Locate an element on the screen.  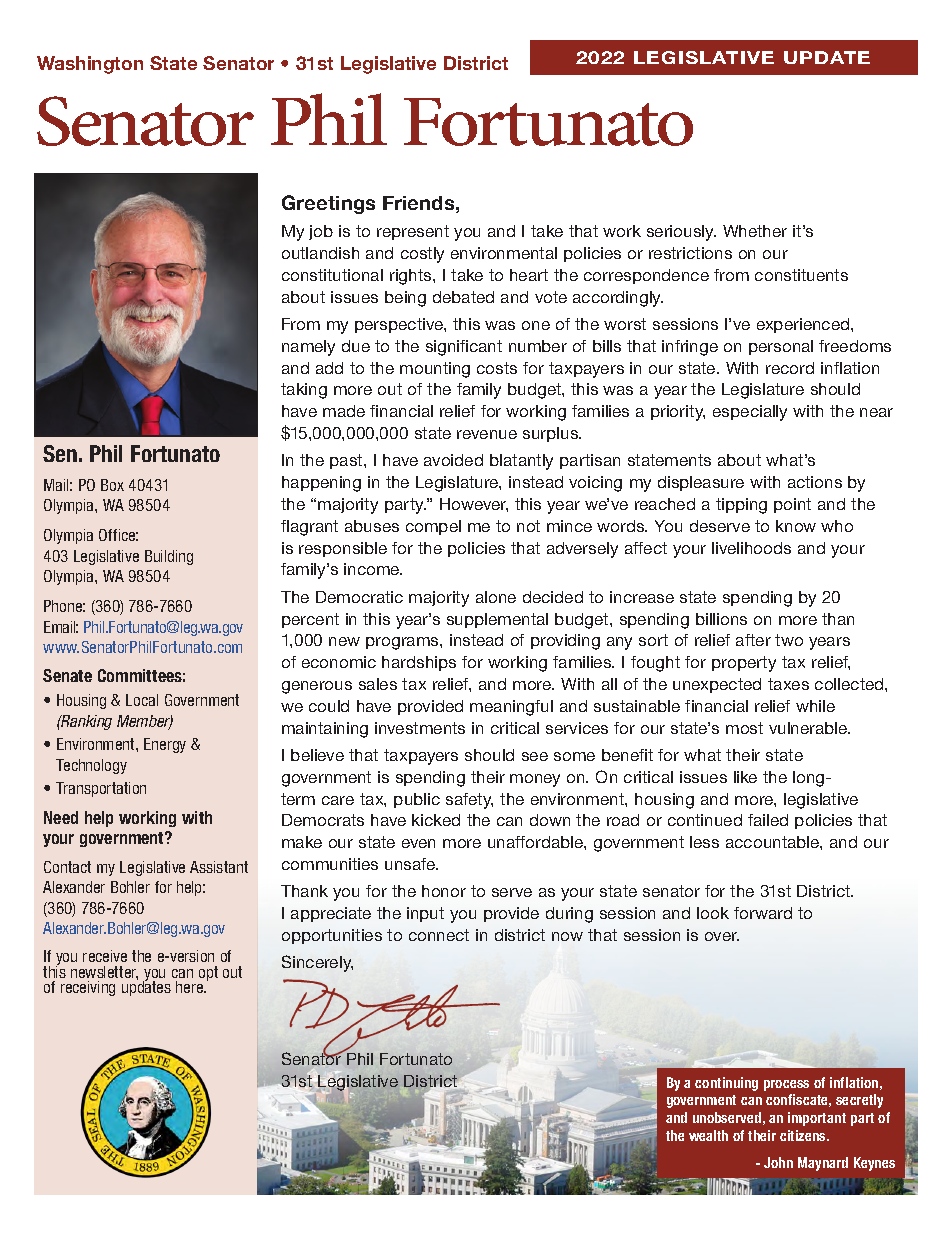
two is located at coordinates (789, 640).
